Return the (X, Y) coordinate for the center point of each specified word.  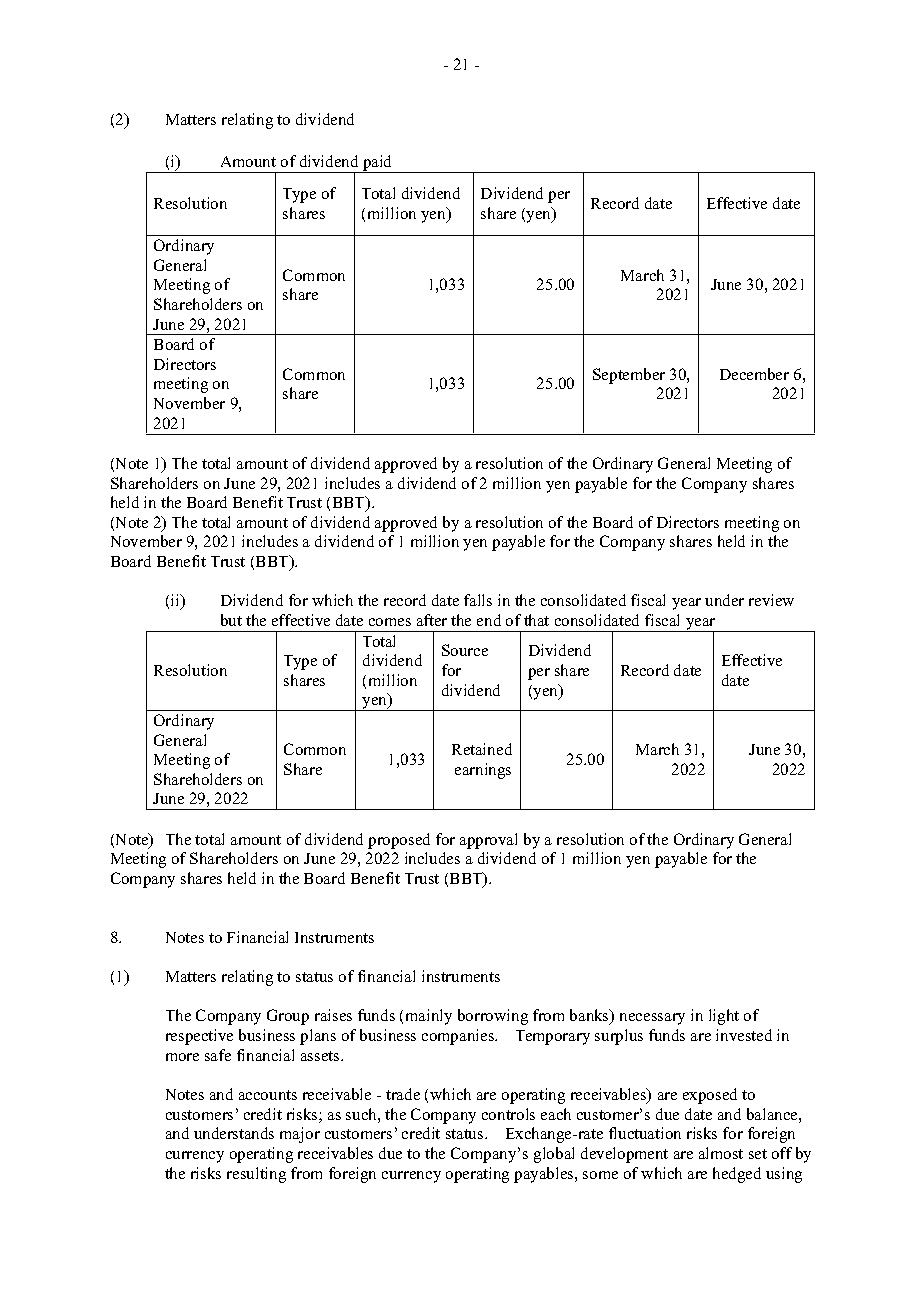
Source (465, 650)
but (231, 620)
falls (478, 600)
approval (488, 841)
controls (508, 1114)
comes (390, 622)
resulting (256, 1175)
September (629, 376)
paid (378, 164)
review (771, 600)
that (536, 620)
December (754, 374)
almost (721, 1153)
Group (288, 1017)
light (724, 1017)
